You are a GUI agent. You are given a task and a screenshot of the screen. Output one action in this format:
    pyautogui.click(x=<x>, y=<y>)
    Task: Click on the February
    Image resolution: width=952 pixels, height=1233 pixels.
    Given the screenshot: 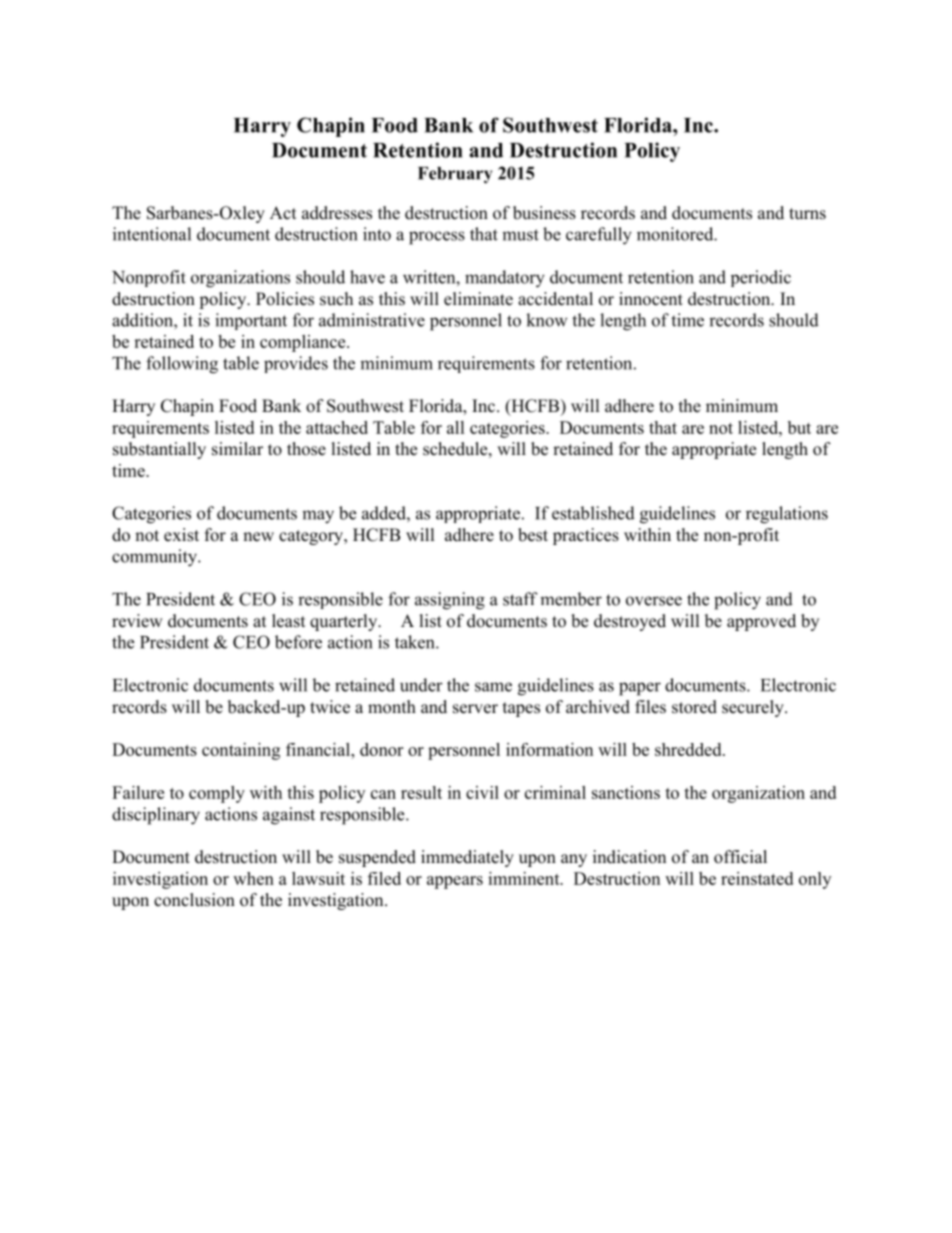 What is the action you would take?
    pyautogui.click(x=455, y=175)
